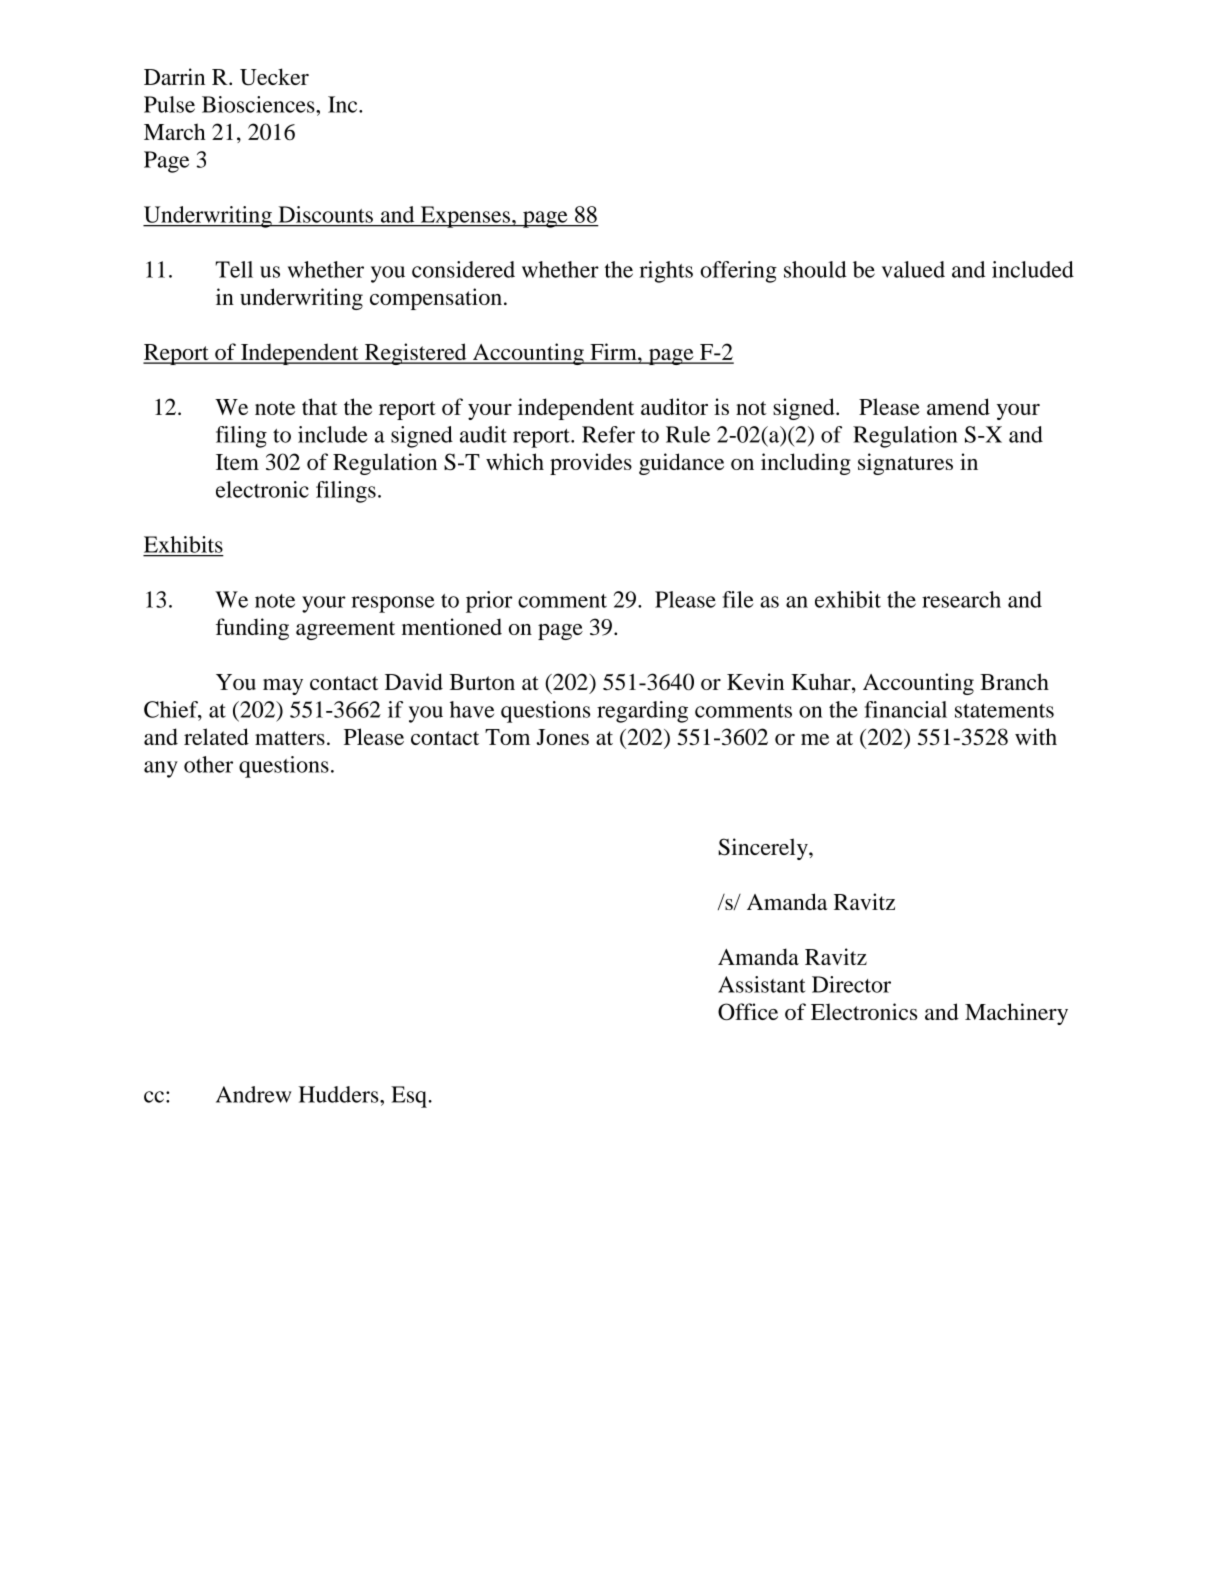 The width and height of the document is (1220, 1578). What do you see at coordinates (748, 1011) in the document?
I see `Office` at bounding box center [748, 1011].
